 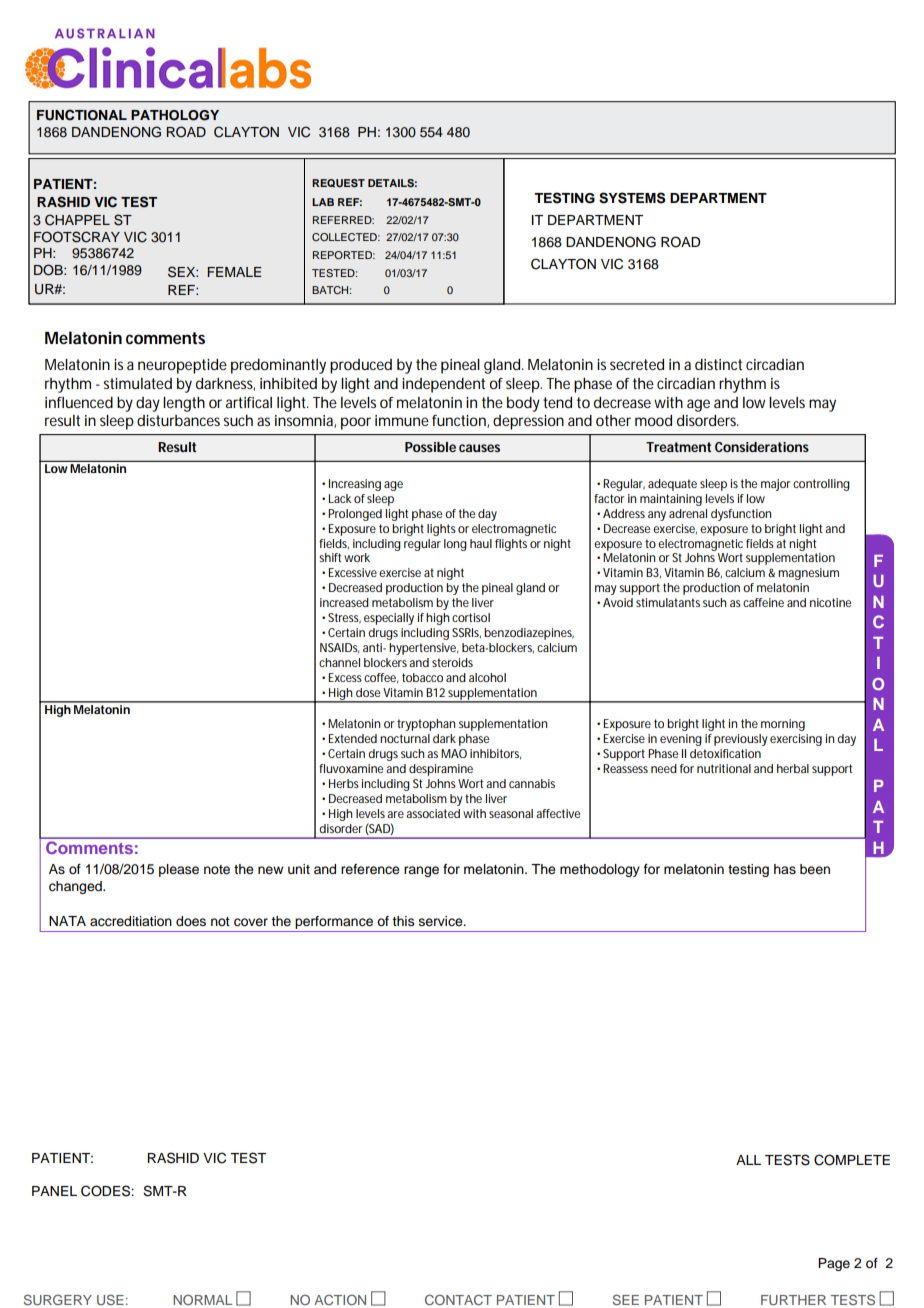 I want to click on REQUEST, so click(x=338, y=183).
